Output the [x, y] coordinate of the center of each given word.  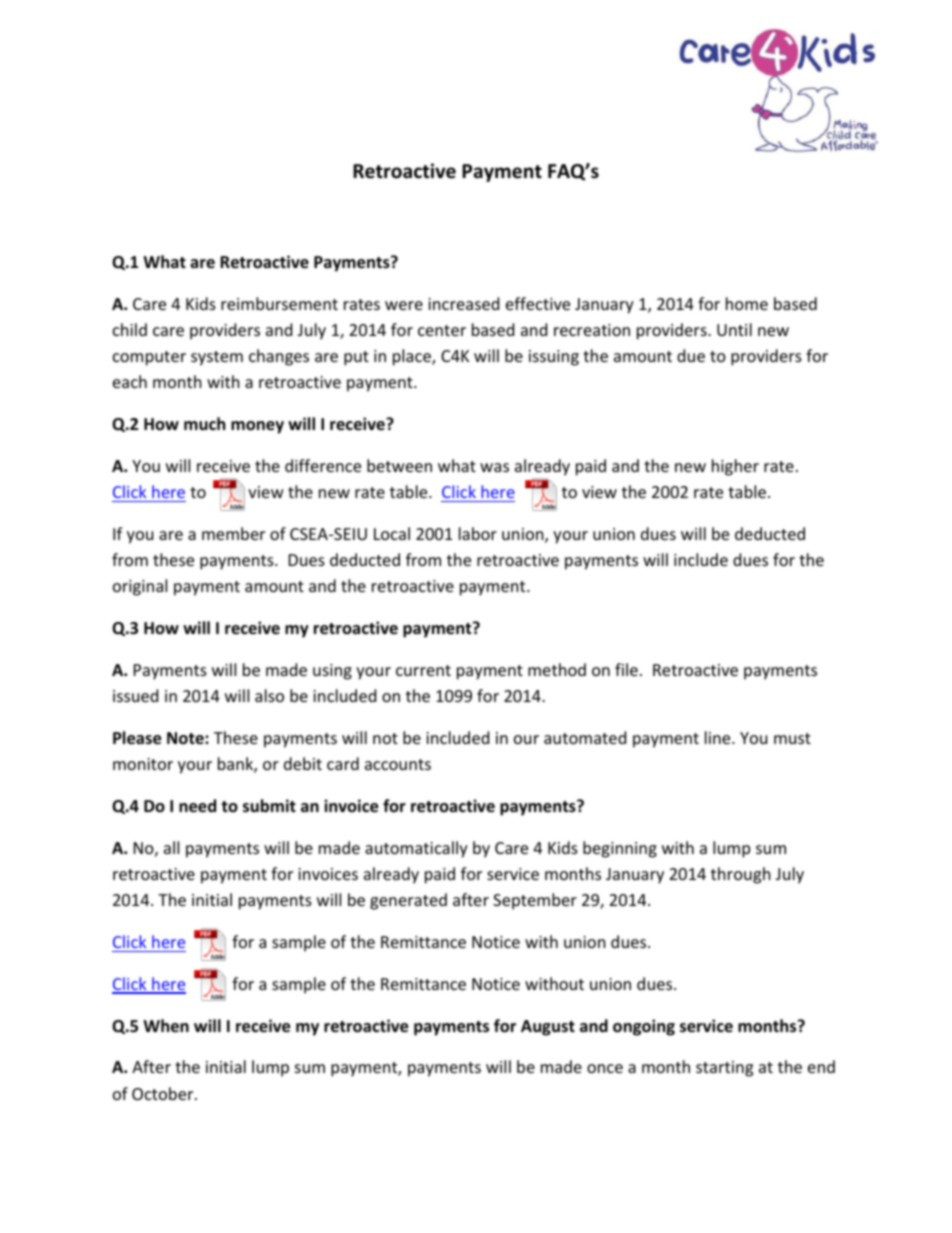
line [719, 737]
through [741, 875]
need [197, 806]
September [535, 901]
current [423, 670]
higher [735, 467]
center [442, 330]
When [166, 1026]
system [217, 358]
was [494, 467]
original [140, 587]
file [626, 669]
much [204, 424]
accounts [398, 764]
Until [734, 329]
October [164, 1093]
